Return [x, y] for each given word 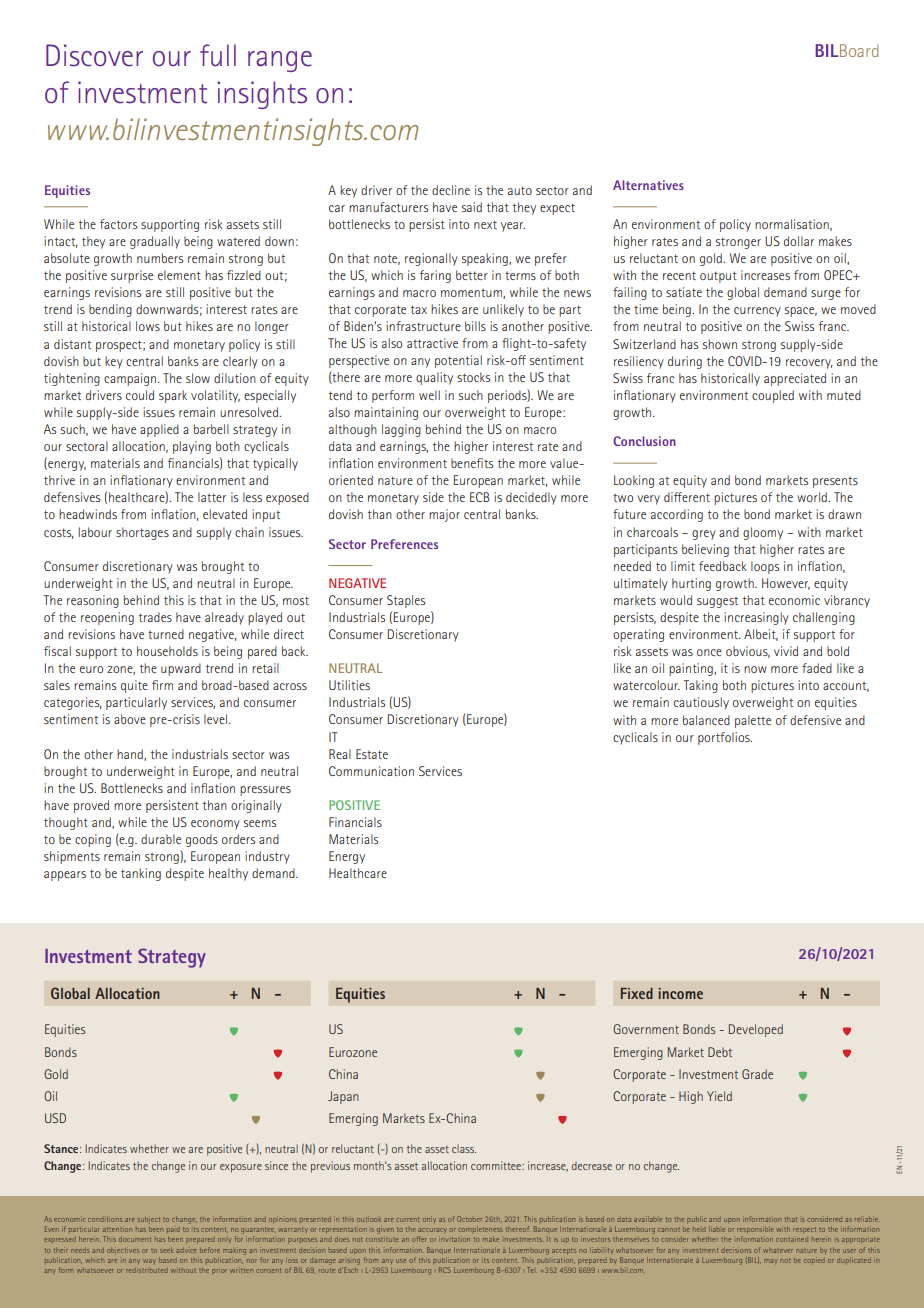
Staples [406, 601]
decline [451, 190]
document [135, 1239]
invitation [455, 1239]
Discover [94, 55]
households [167, 651]
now [755, 669]
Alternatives [648, 185]
